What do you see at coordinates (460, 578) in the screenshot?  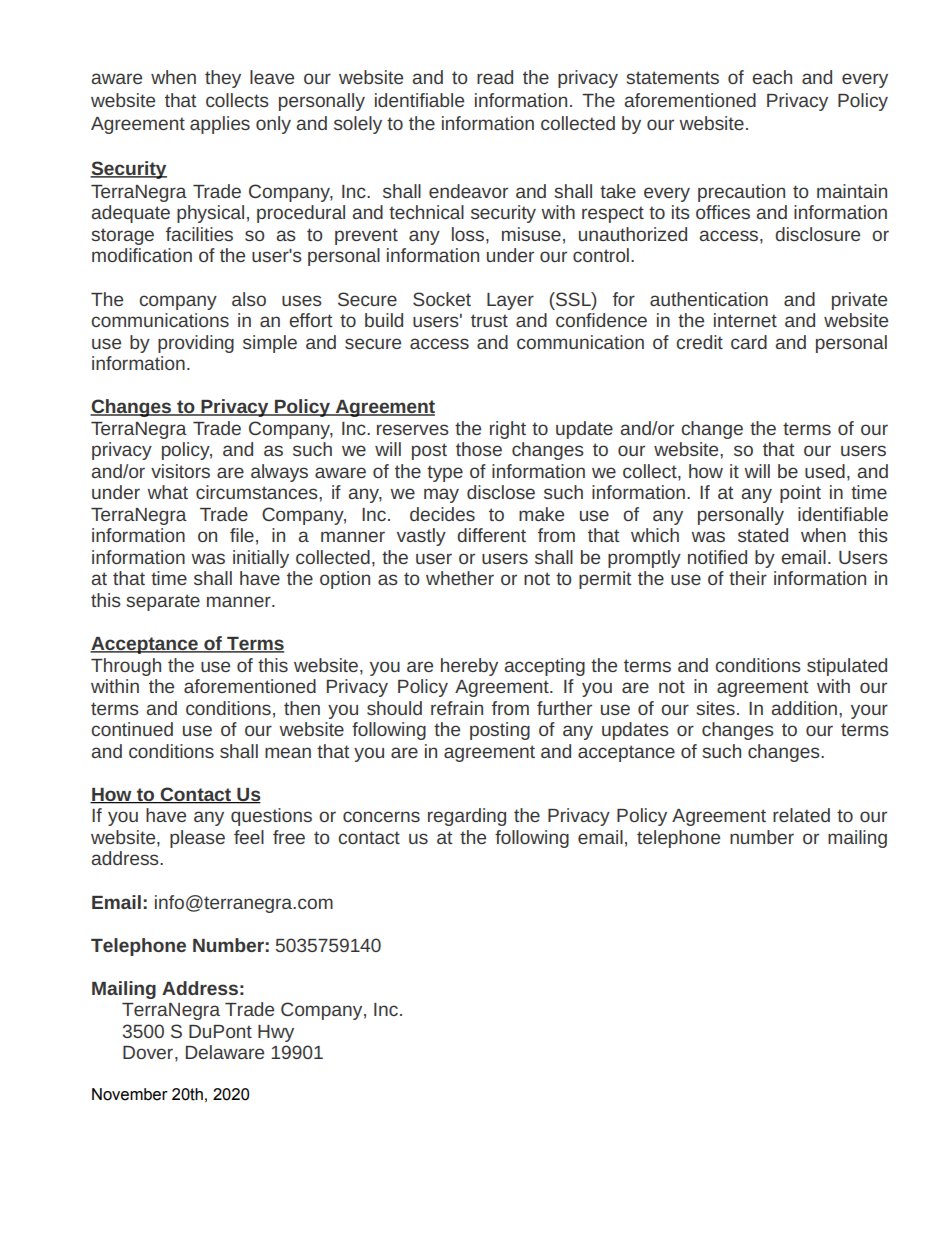 I see `whether` at bounding box center [460, 578].
